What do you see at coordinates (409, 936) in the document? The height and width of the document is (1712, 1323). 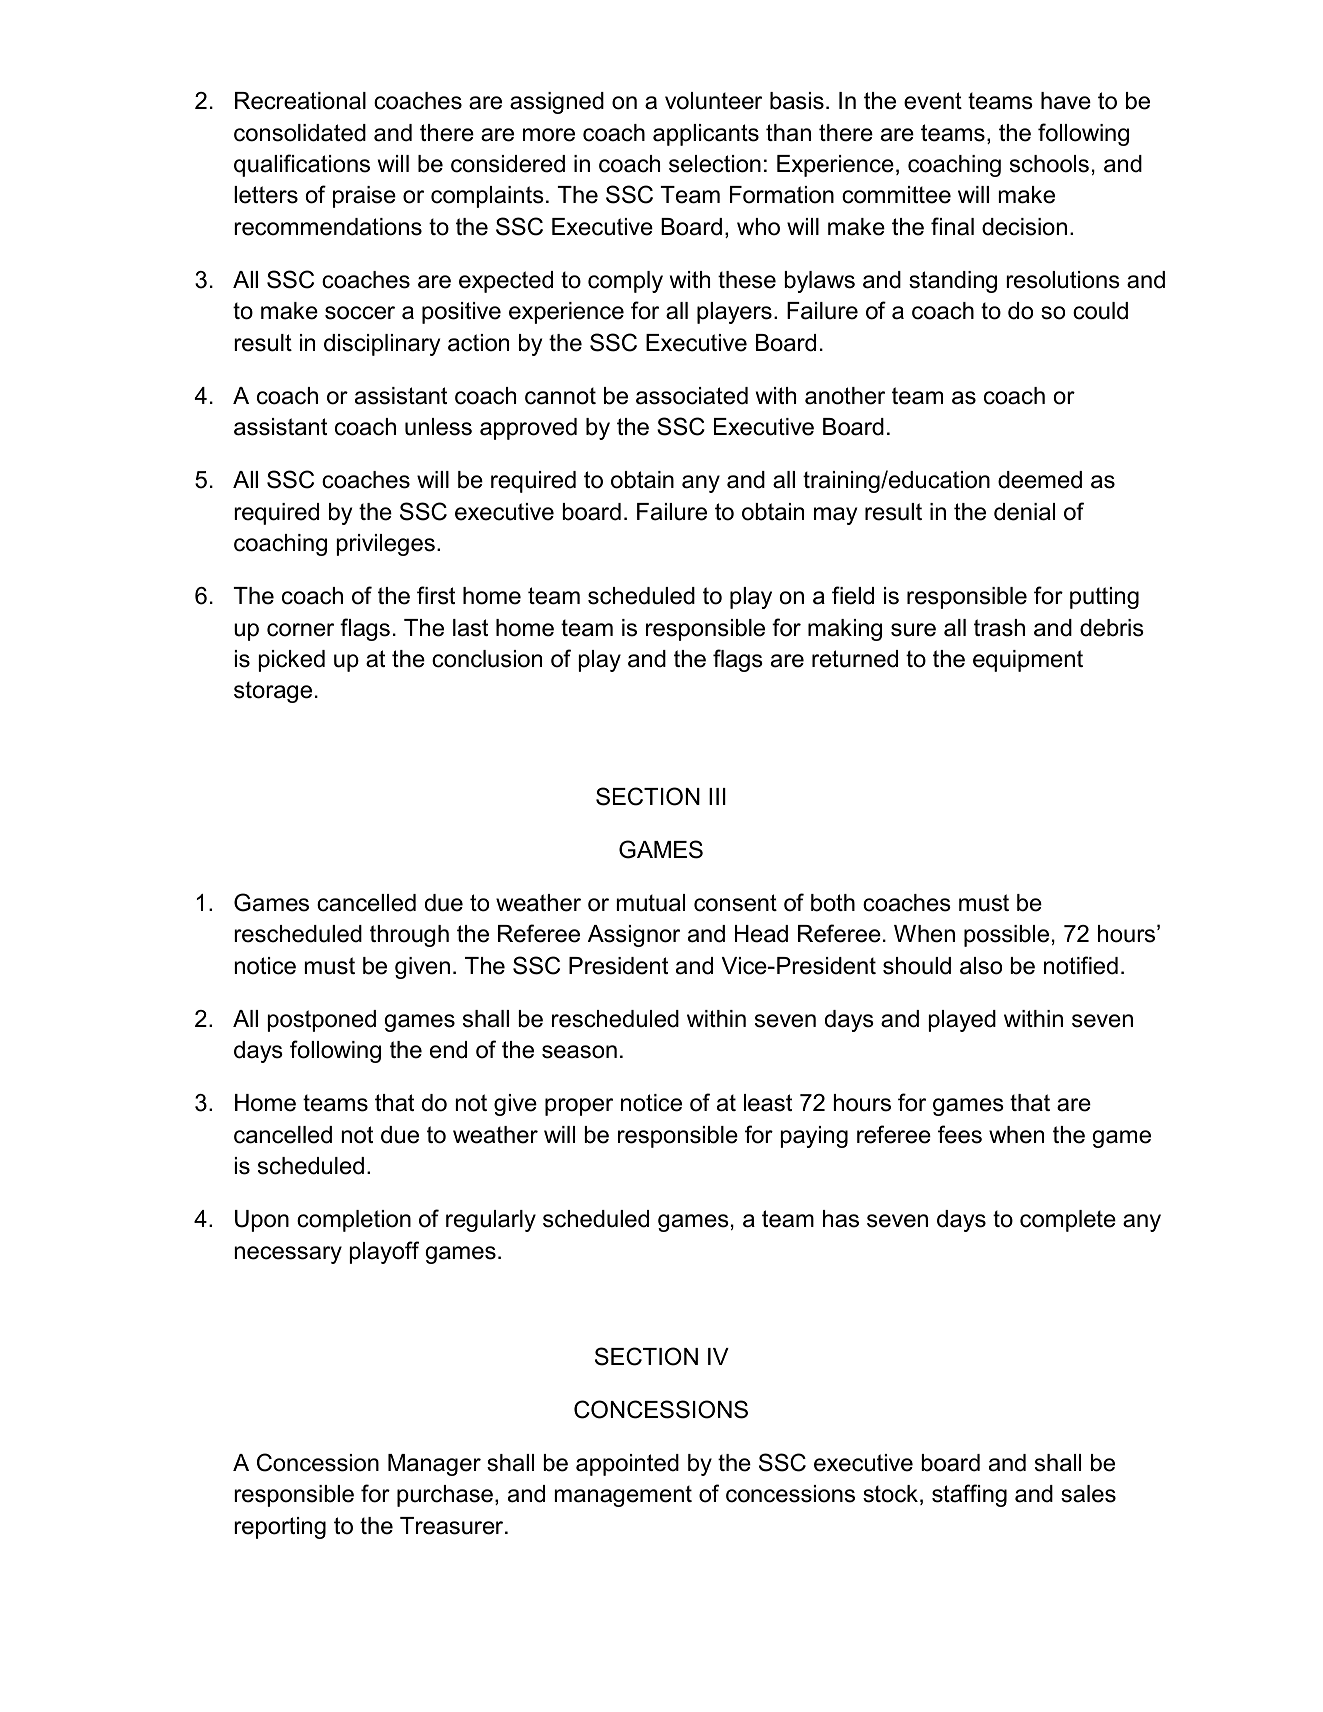 I see `through` at bounding box center [409, 936].
